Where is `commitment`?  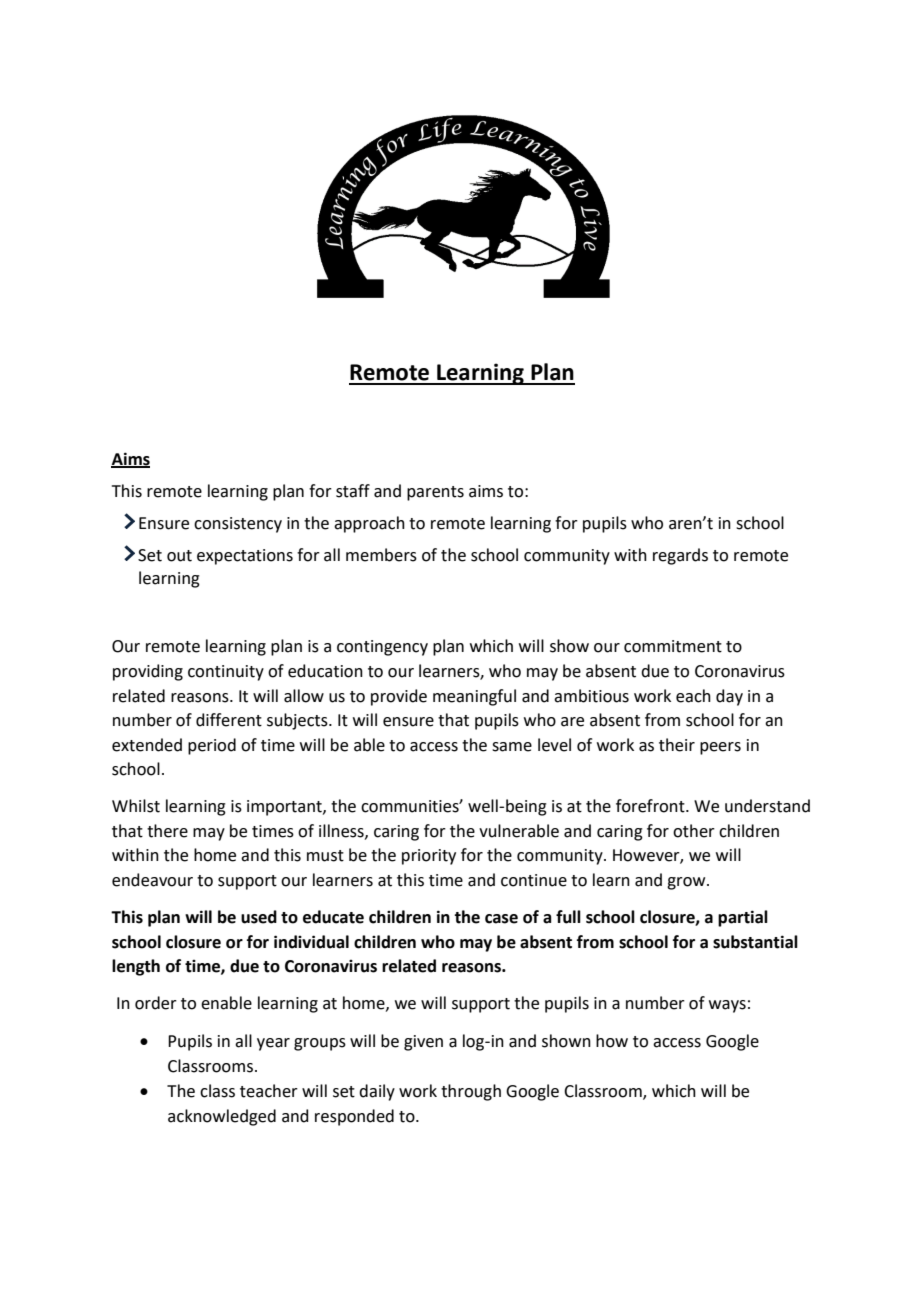
commitment is located at coordinates (673, 646).
